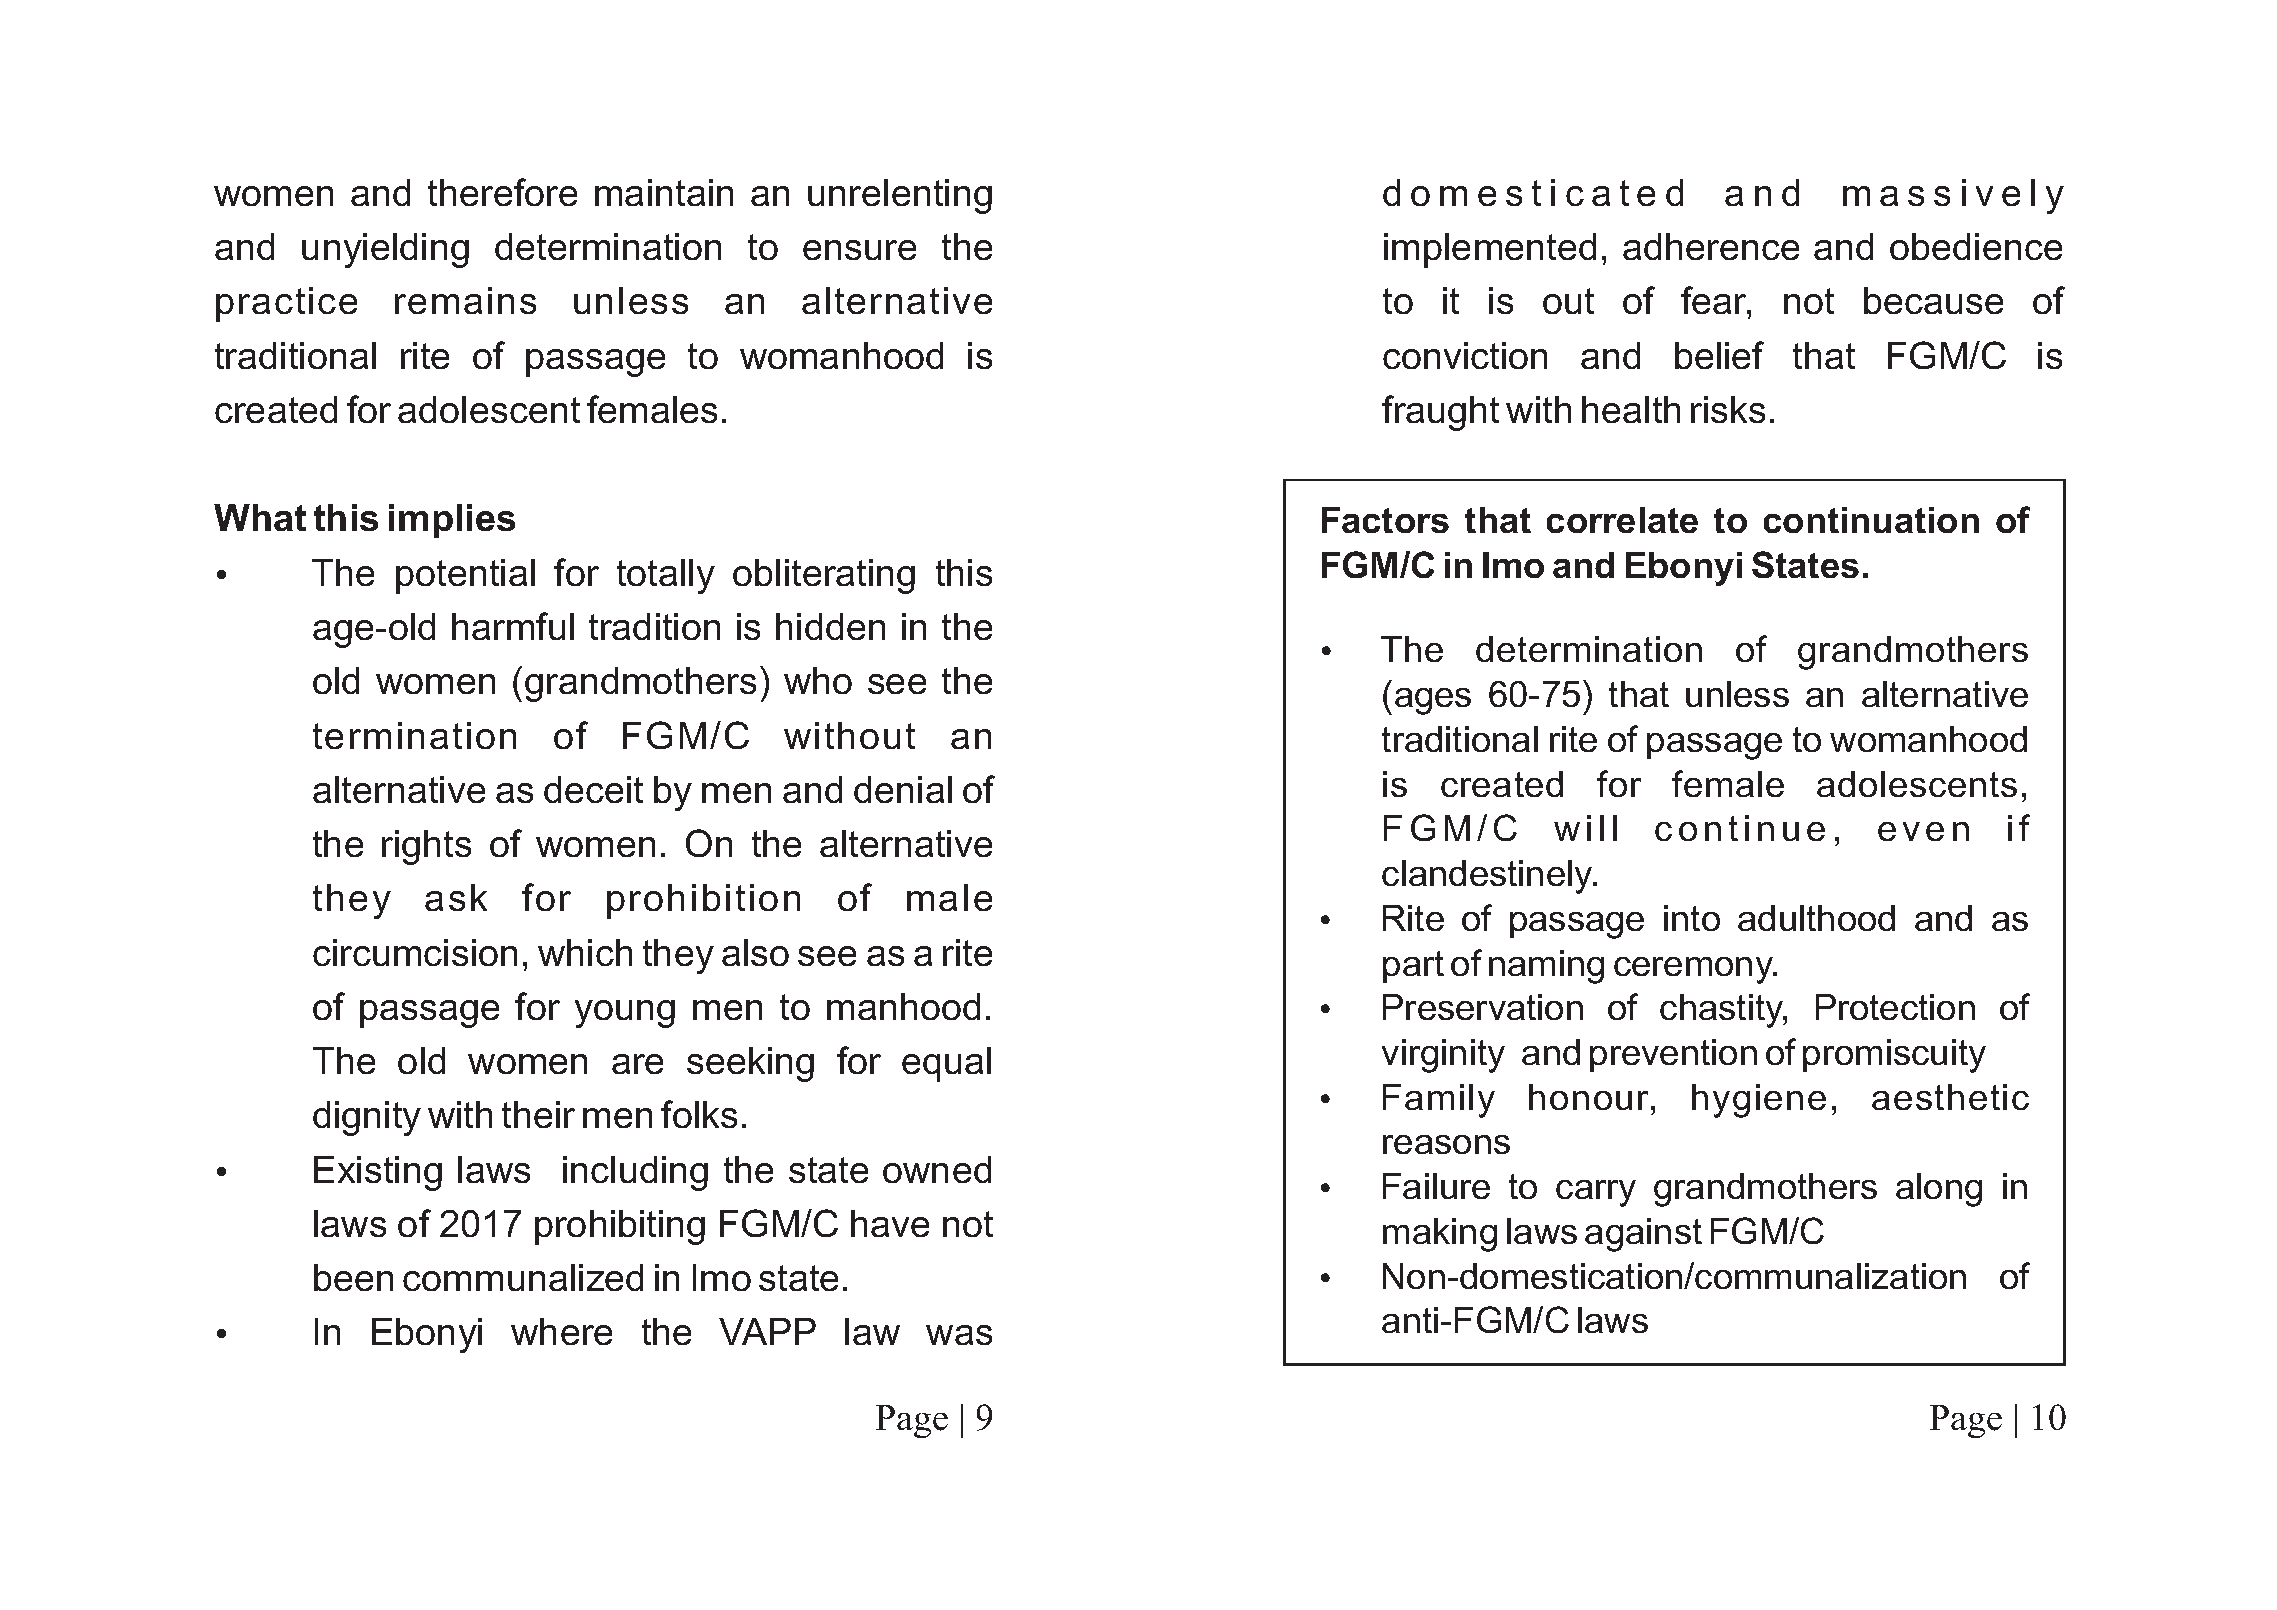  I want to click on circumcision, so click(415, 952).
